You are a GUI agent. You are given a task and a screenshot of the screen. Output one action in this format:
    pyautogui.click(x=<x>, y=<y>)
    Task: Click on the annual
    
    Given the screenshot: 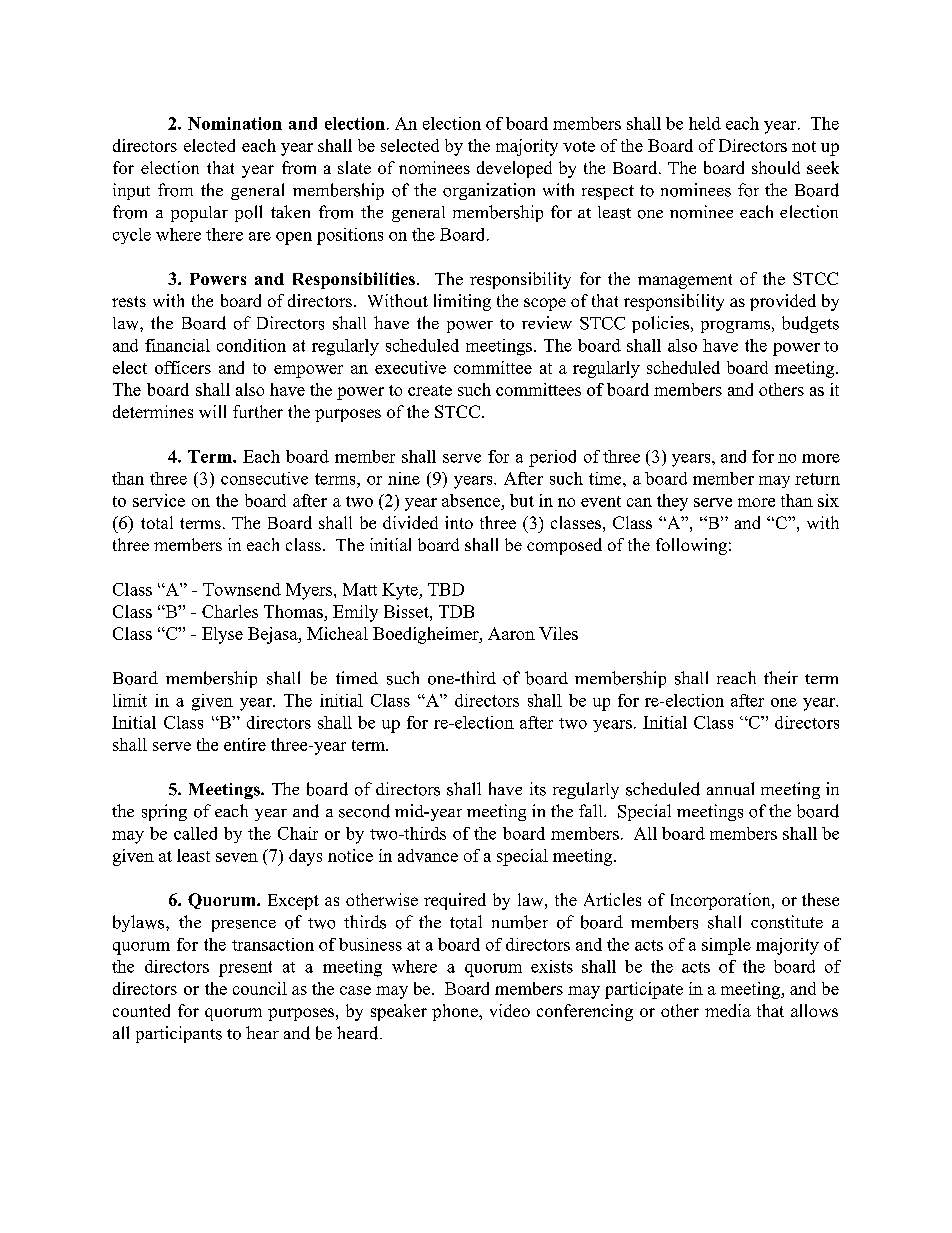 What is the action you would take?
    pyautogui.click(x=730, y=789)
